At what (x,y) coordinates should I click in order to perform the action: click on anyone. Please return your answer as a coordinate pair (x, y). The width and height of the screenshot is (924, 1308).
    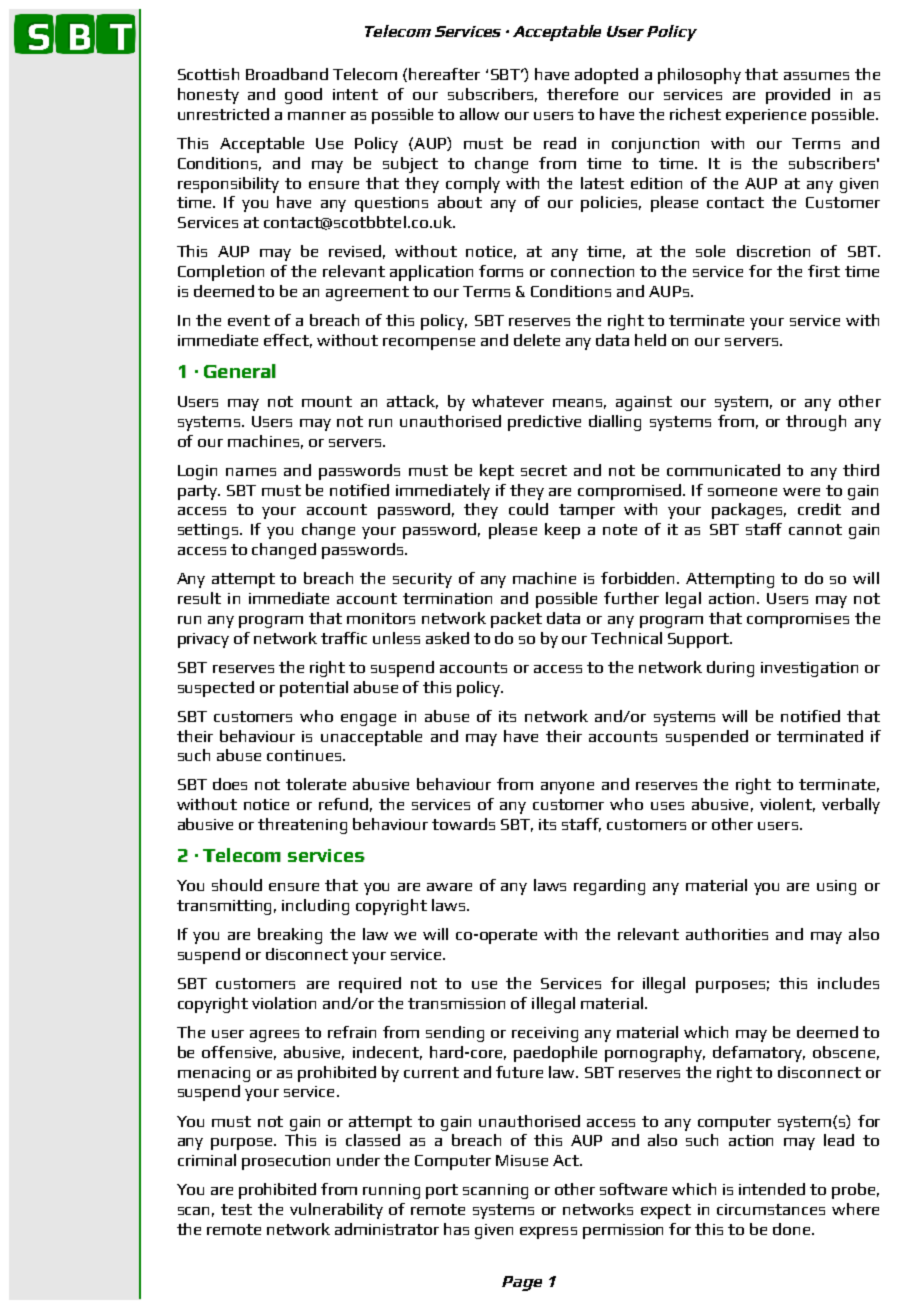
    Looking at the image, I should click on (567, 788).
